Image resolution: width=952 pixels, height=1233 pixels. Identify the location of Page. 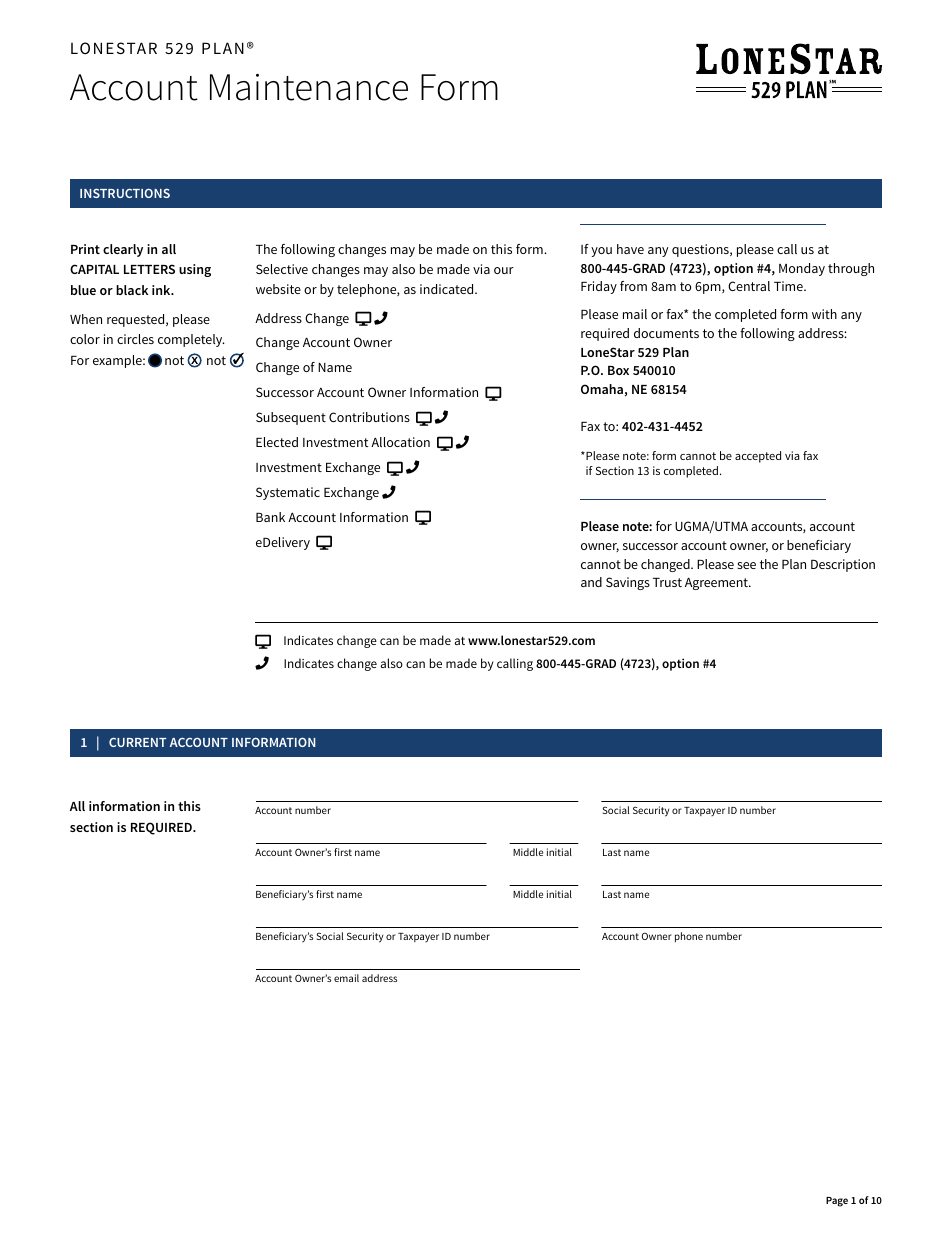
(837, 1202).
